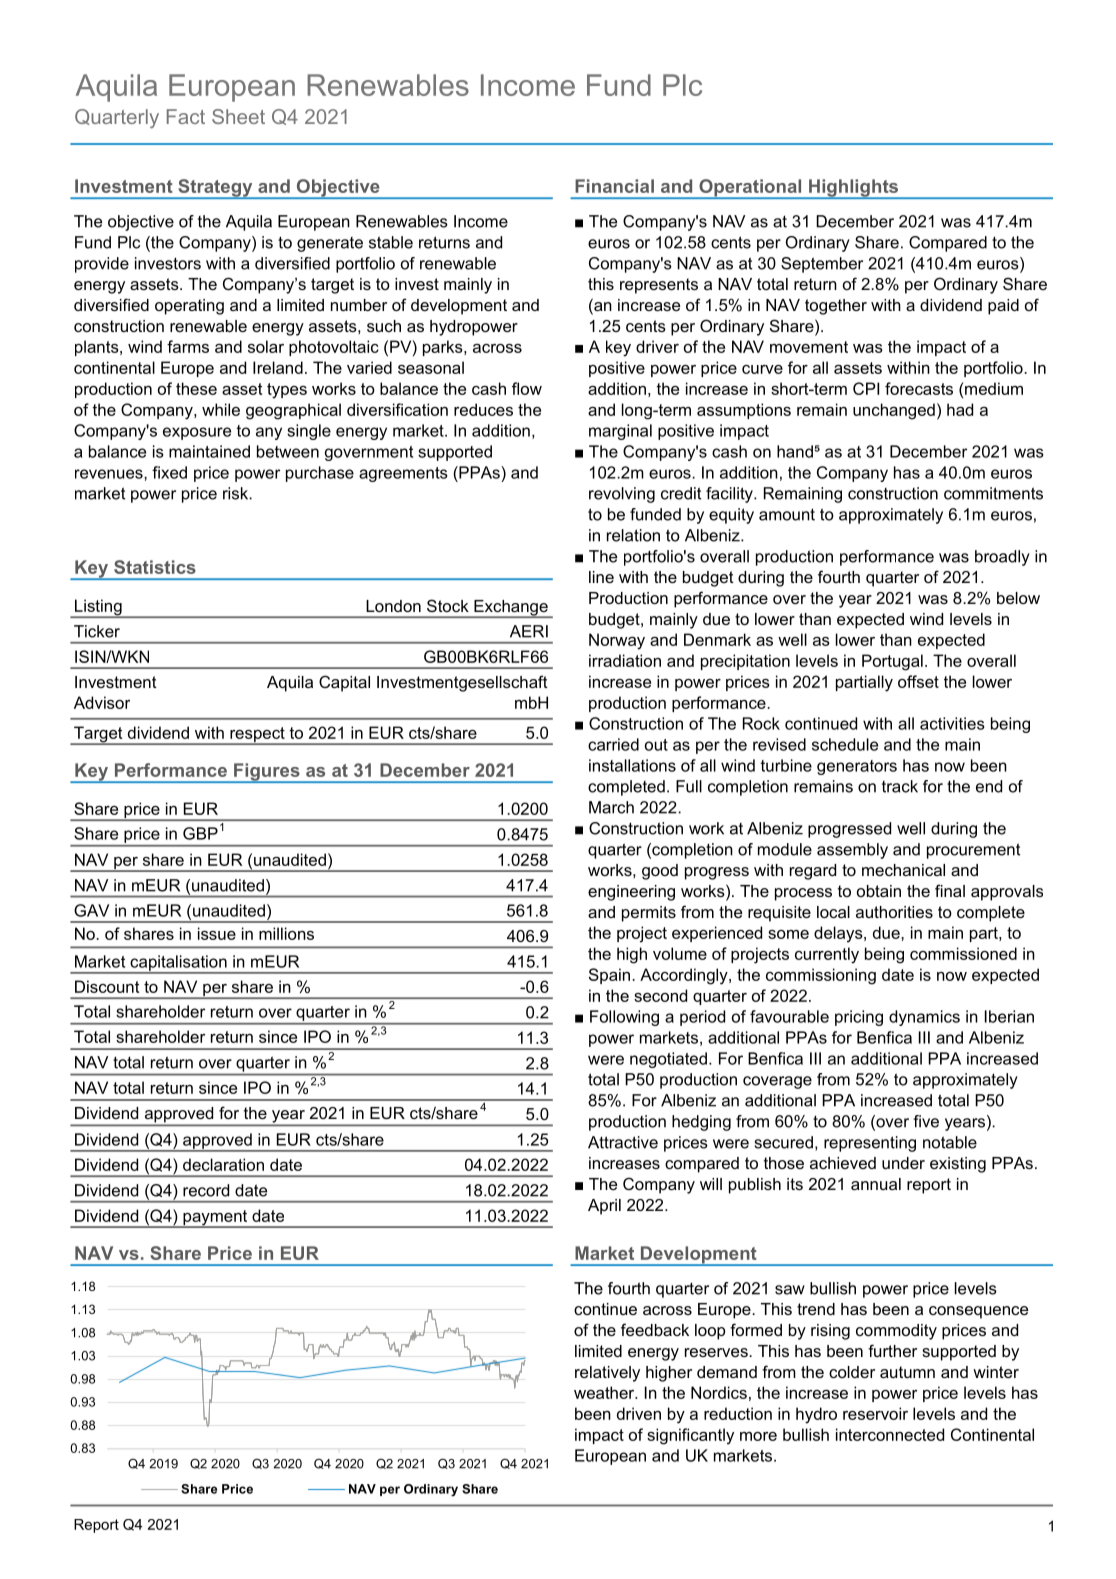 This screenshot has height=1579, width=1116. What do you see at coordinates (894, 912) in the screenshot?
I see `authorities` at bounding box center [894, 912].
